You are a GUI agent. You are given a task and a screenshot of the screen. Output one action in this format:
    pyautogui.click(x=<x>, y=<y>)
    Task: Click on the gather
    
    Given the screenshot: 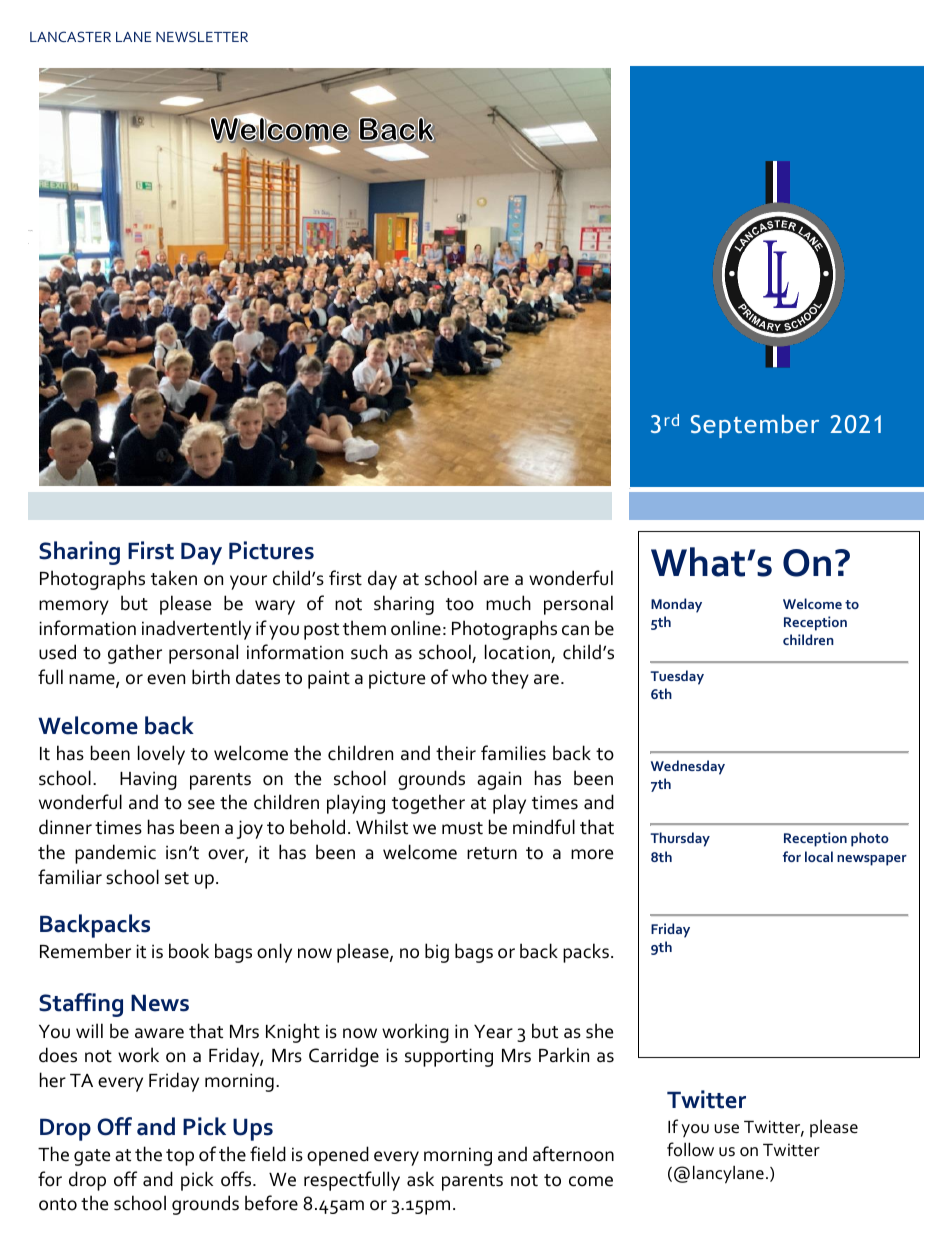 What is the action you would take?
    pyautogui.click(x=135, y=654)
